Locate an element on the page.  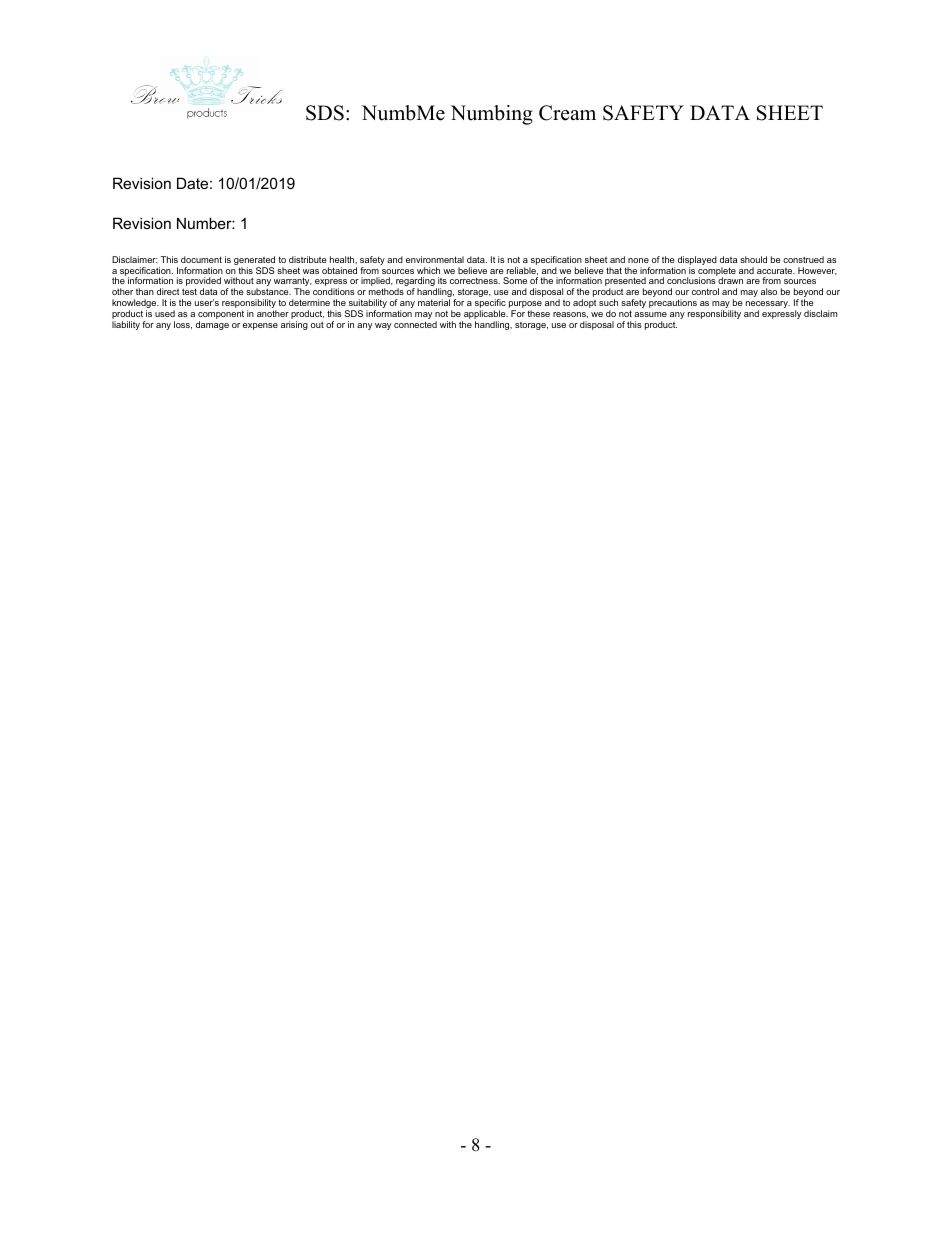
generated is located at coordinates (254, 262).
